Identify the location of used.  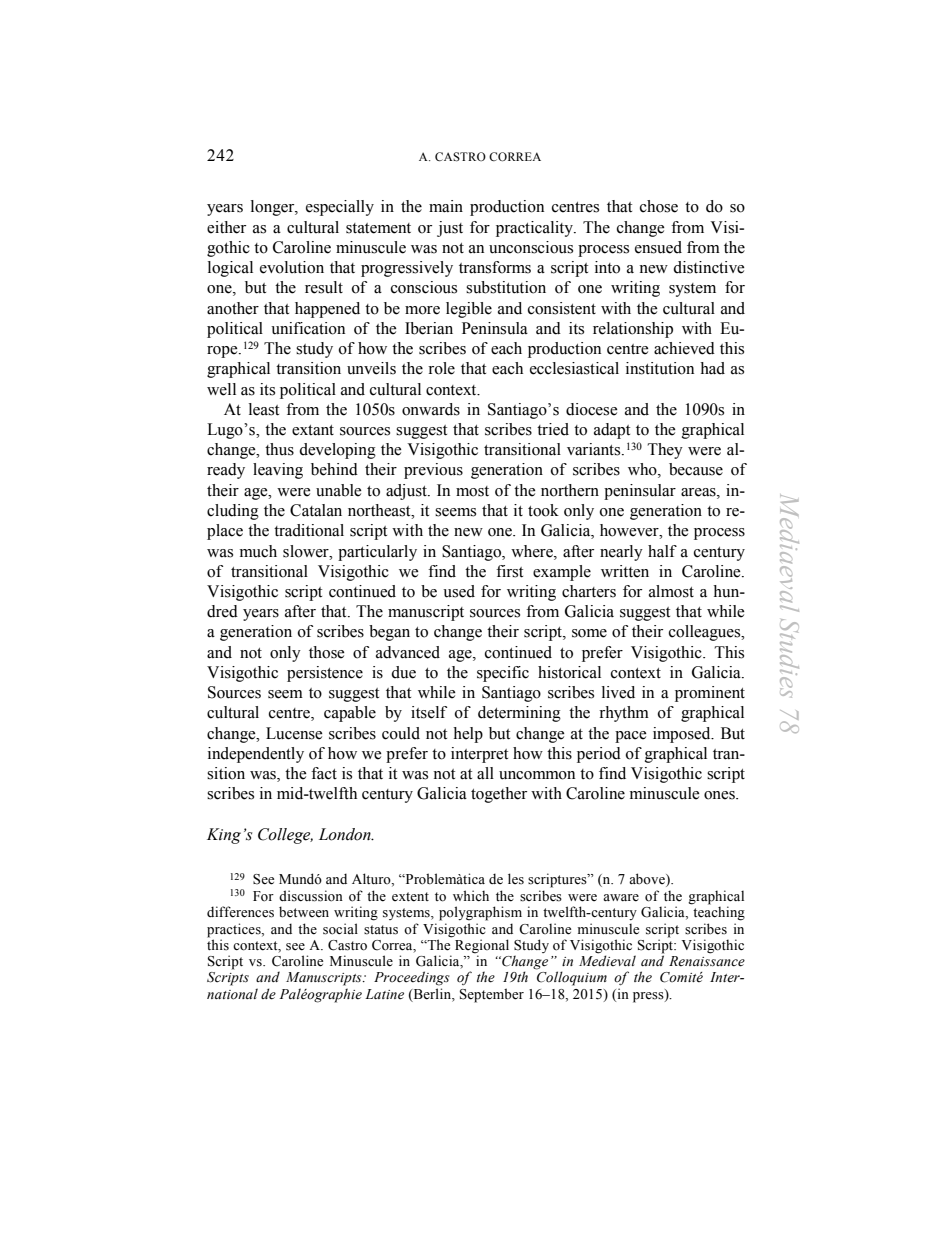
(459, 591).
